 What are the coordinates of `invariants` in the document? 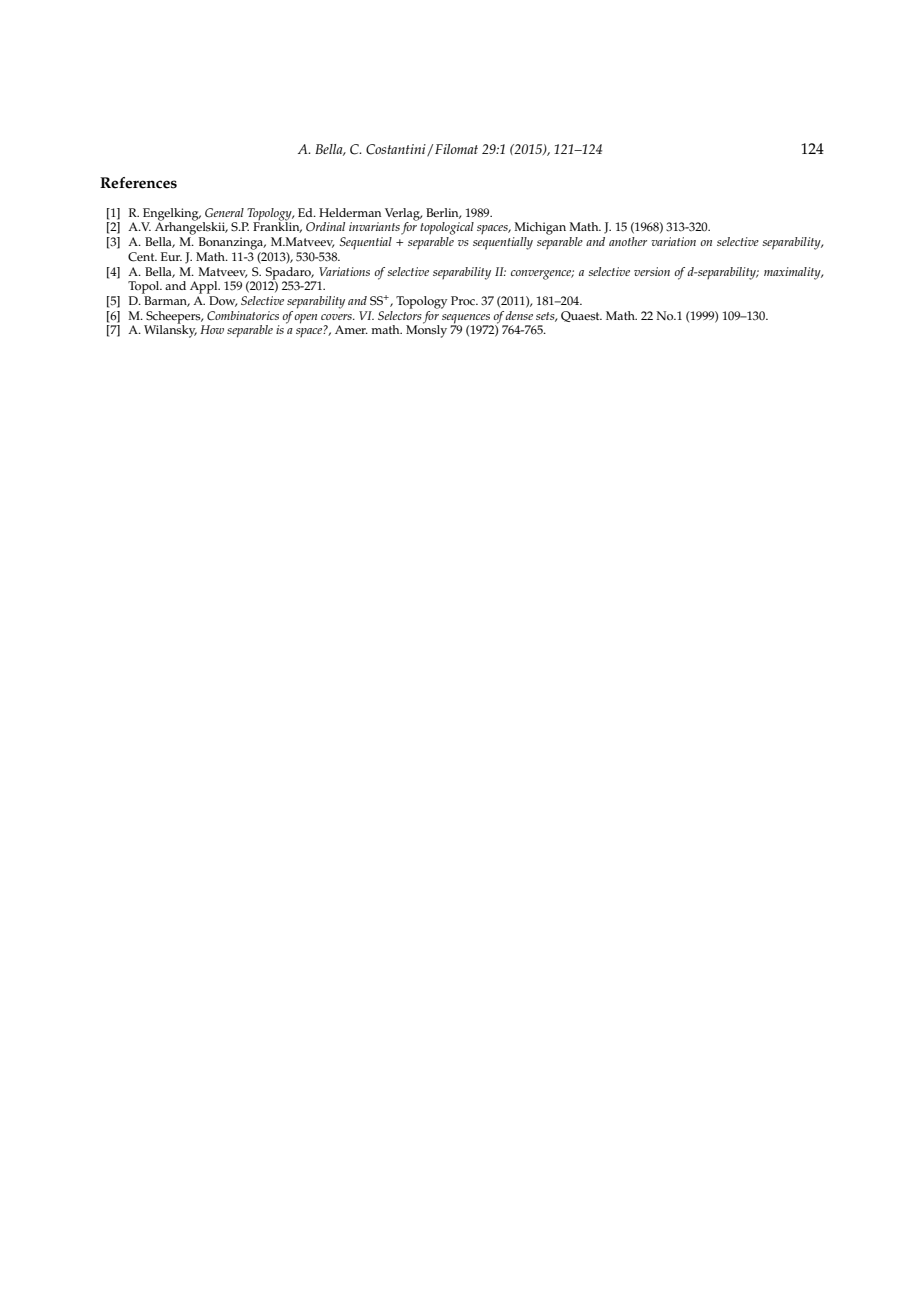 It's located at (374, 226).
